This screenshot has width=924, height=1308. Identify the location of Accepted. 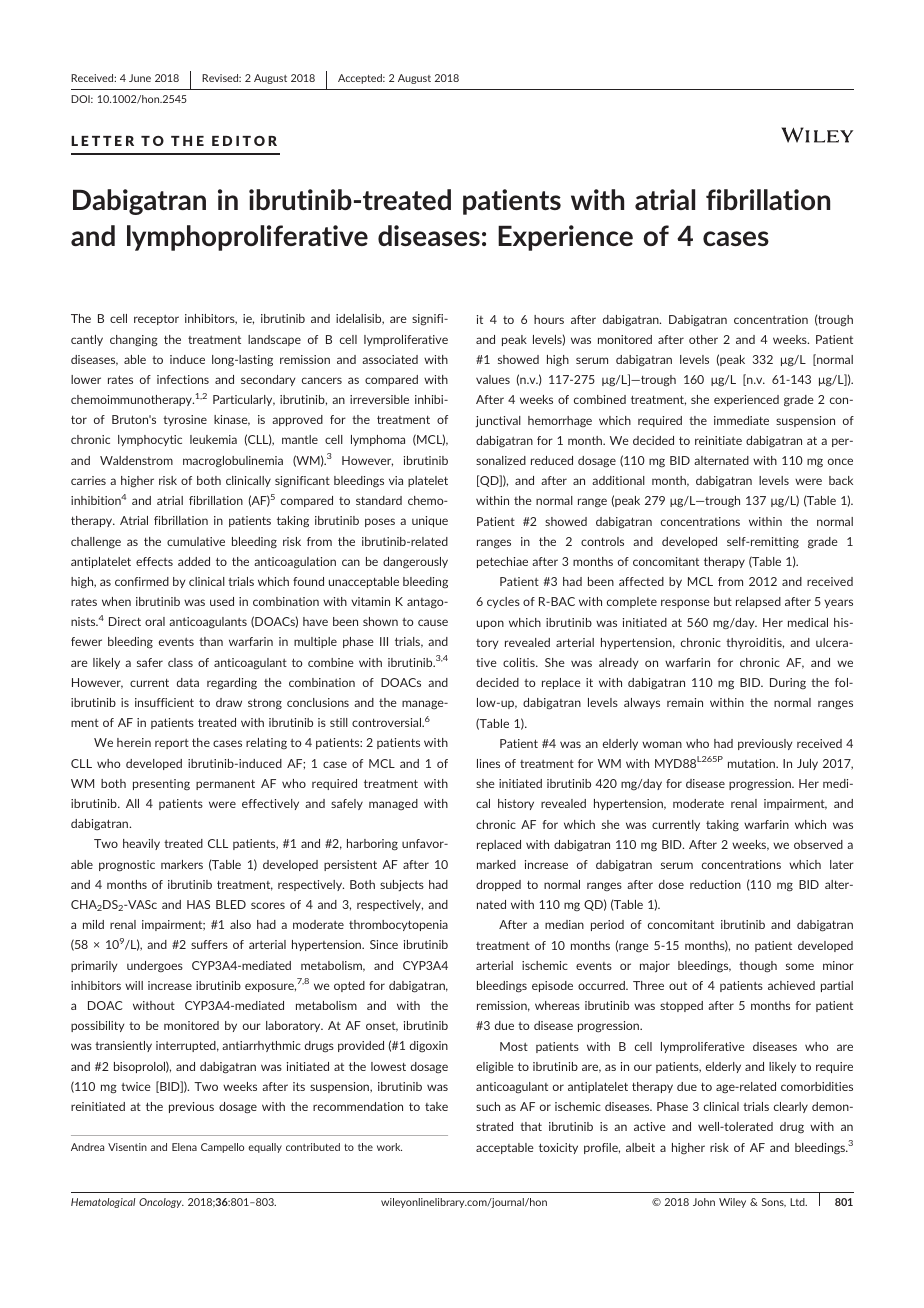
(361, 79).
